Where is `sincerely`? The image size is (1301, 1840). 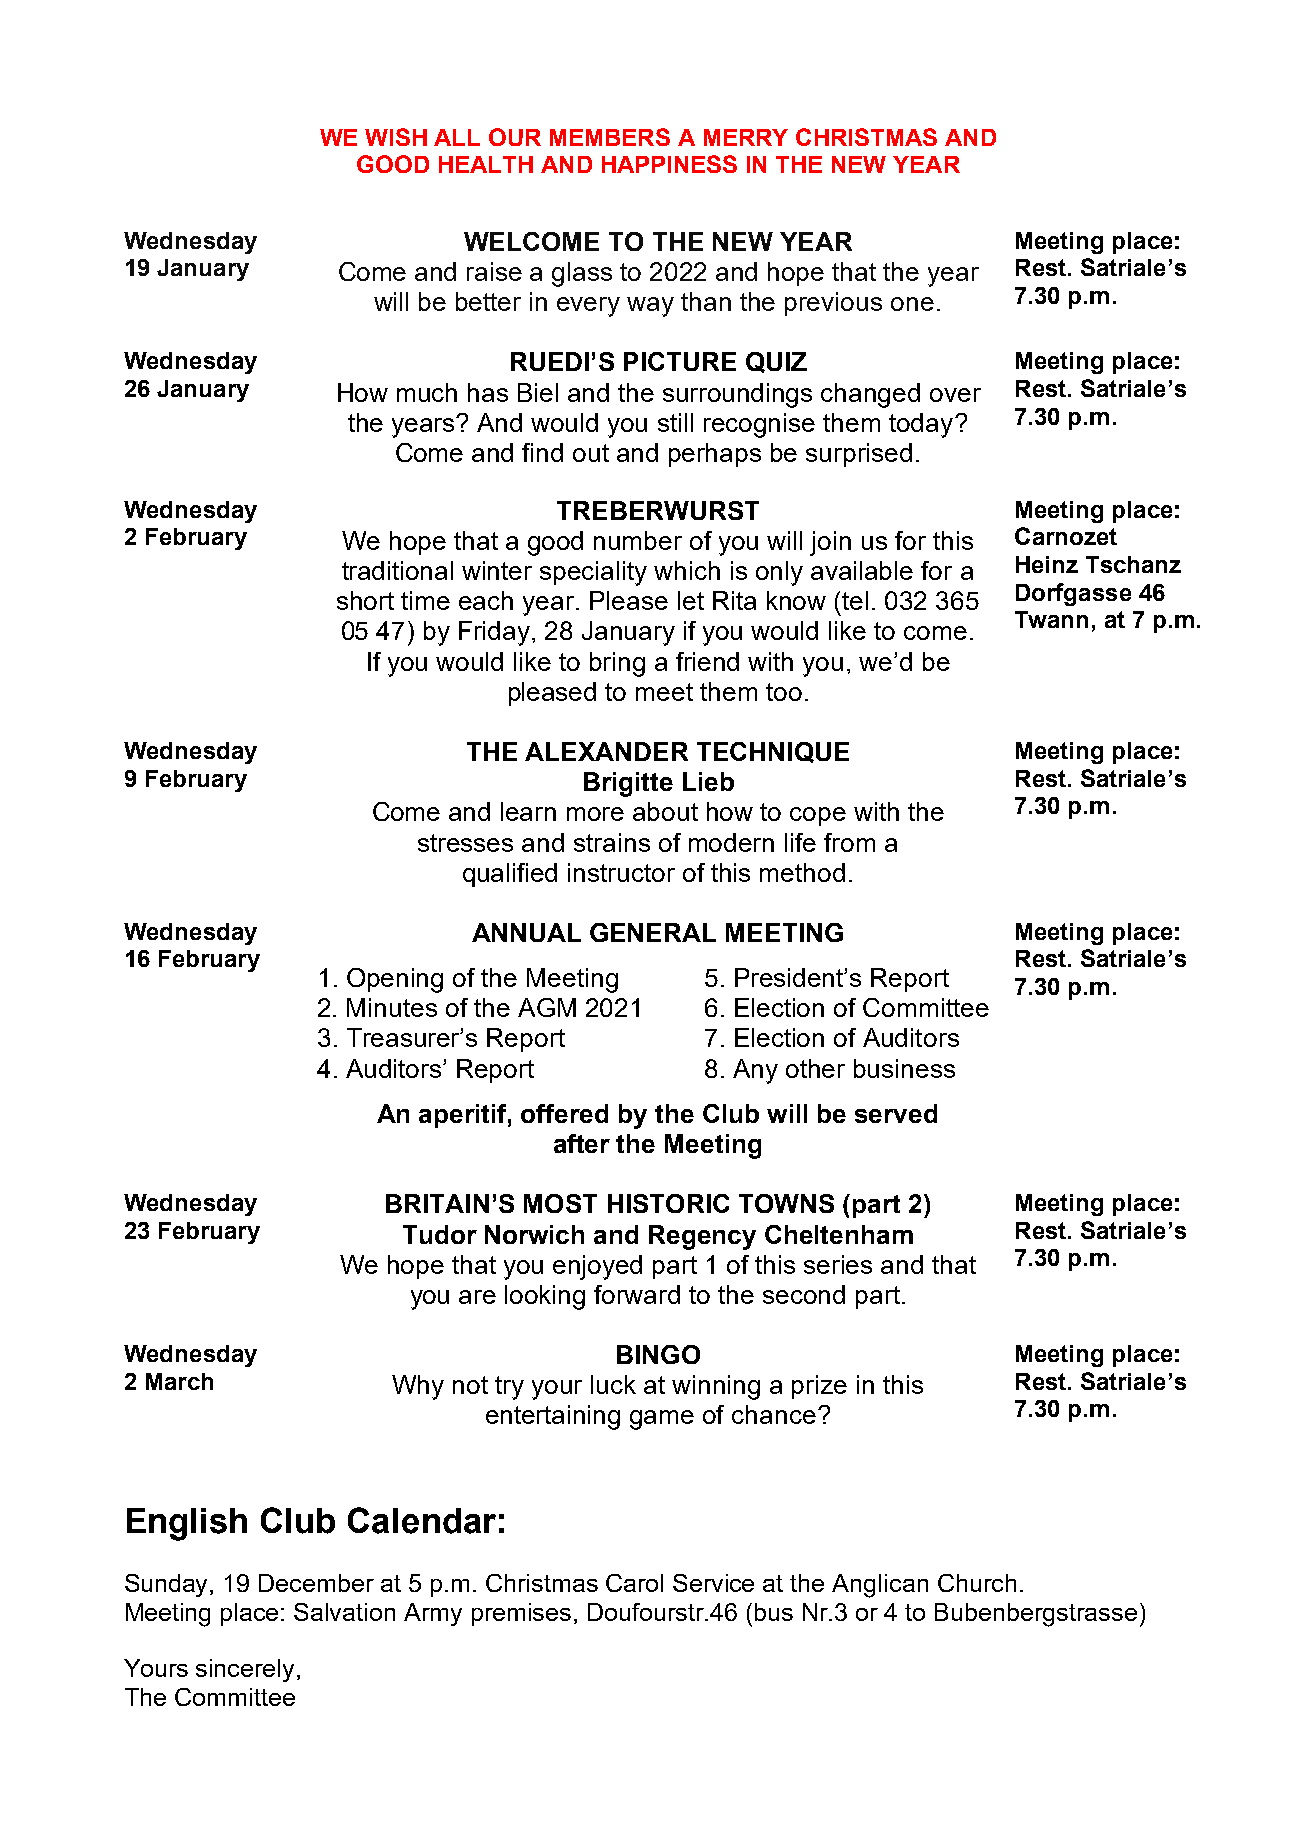
sincerely is located at coordinates (245, 1670).
